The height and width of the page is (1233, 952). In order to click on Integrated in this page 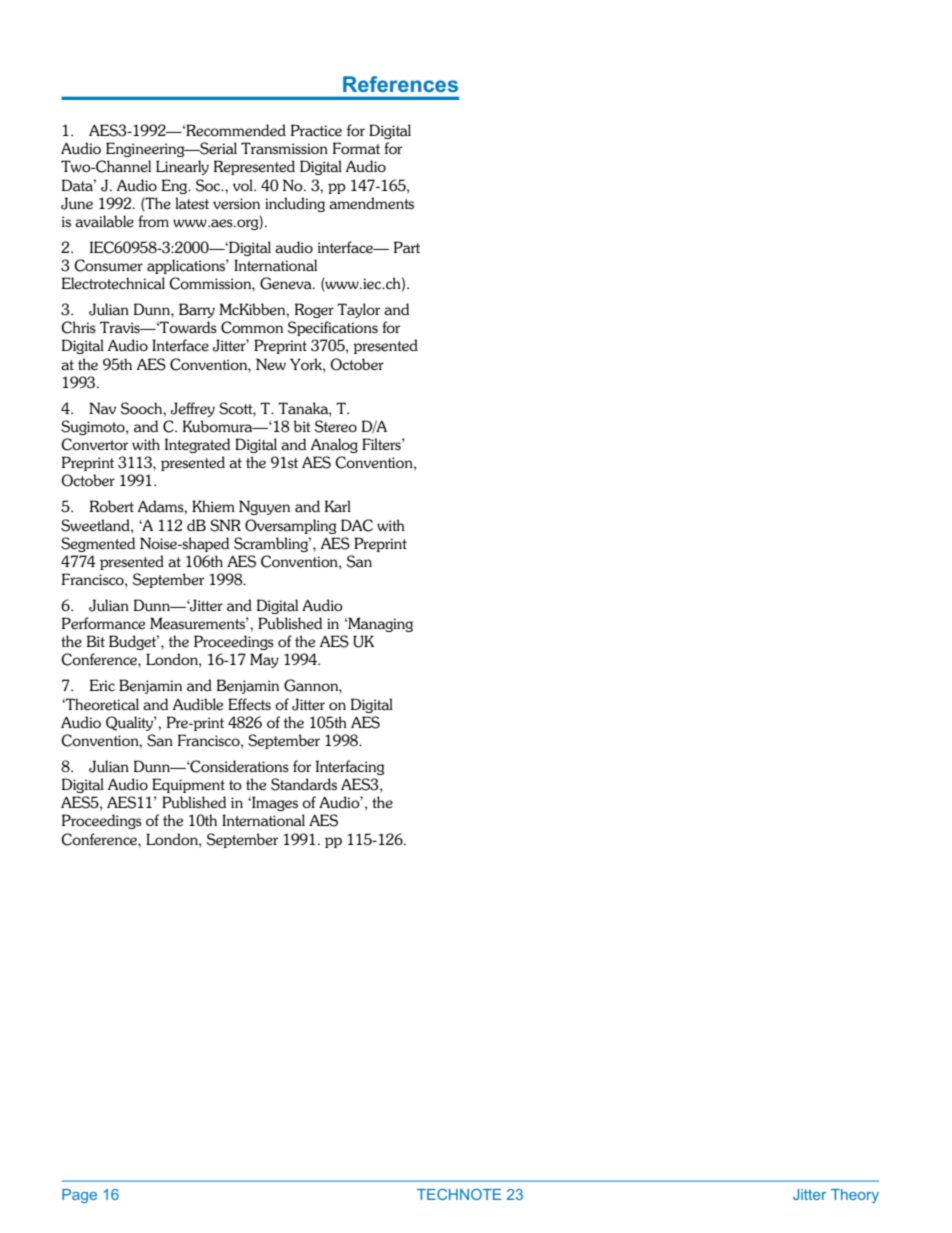, I will do `click(197, 445)`.
